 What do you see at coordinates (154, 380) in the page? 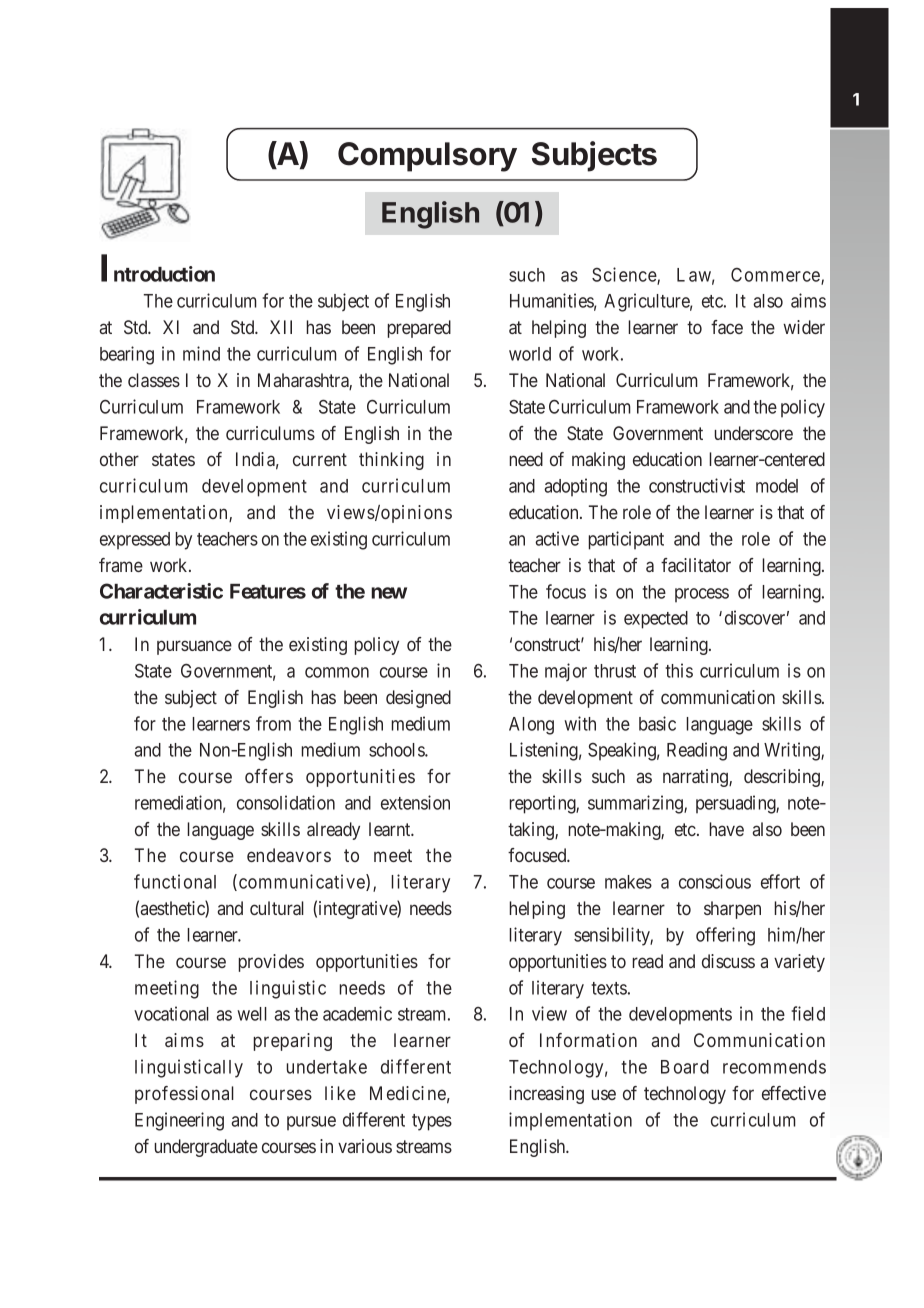
I see `classes` at bounding box center [154, 380].
